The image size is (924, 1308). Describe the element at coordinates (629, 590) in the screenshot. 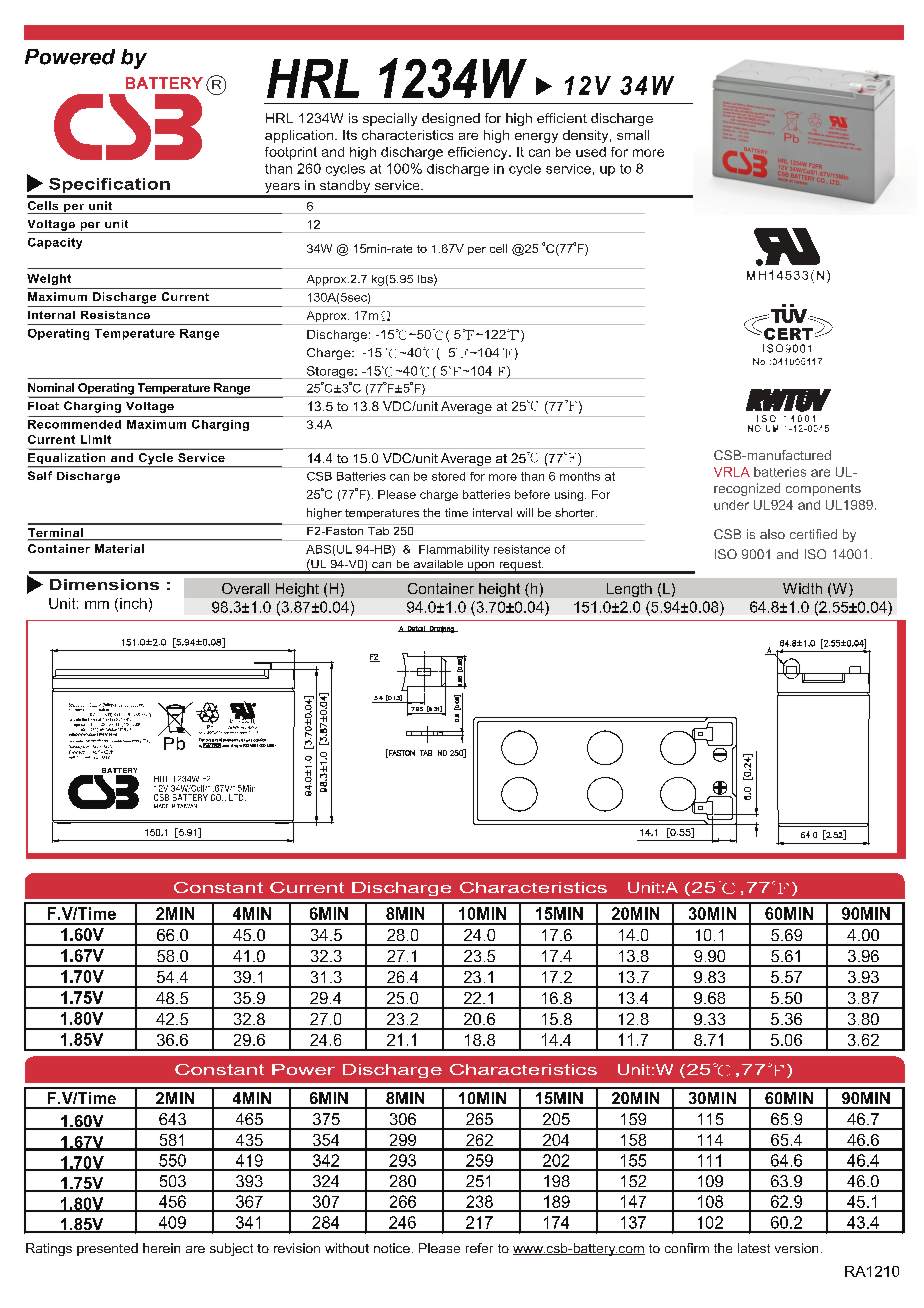

I see `Length` at that location.
